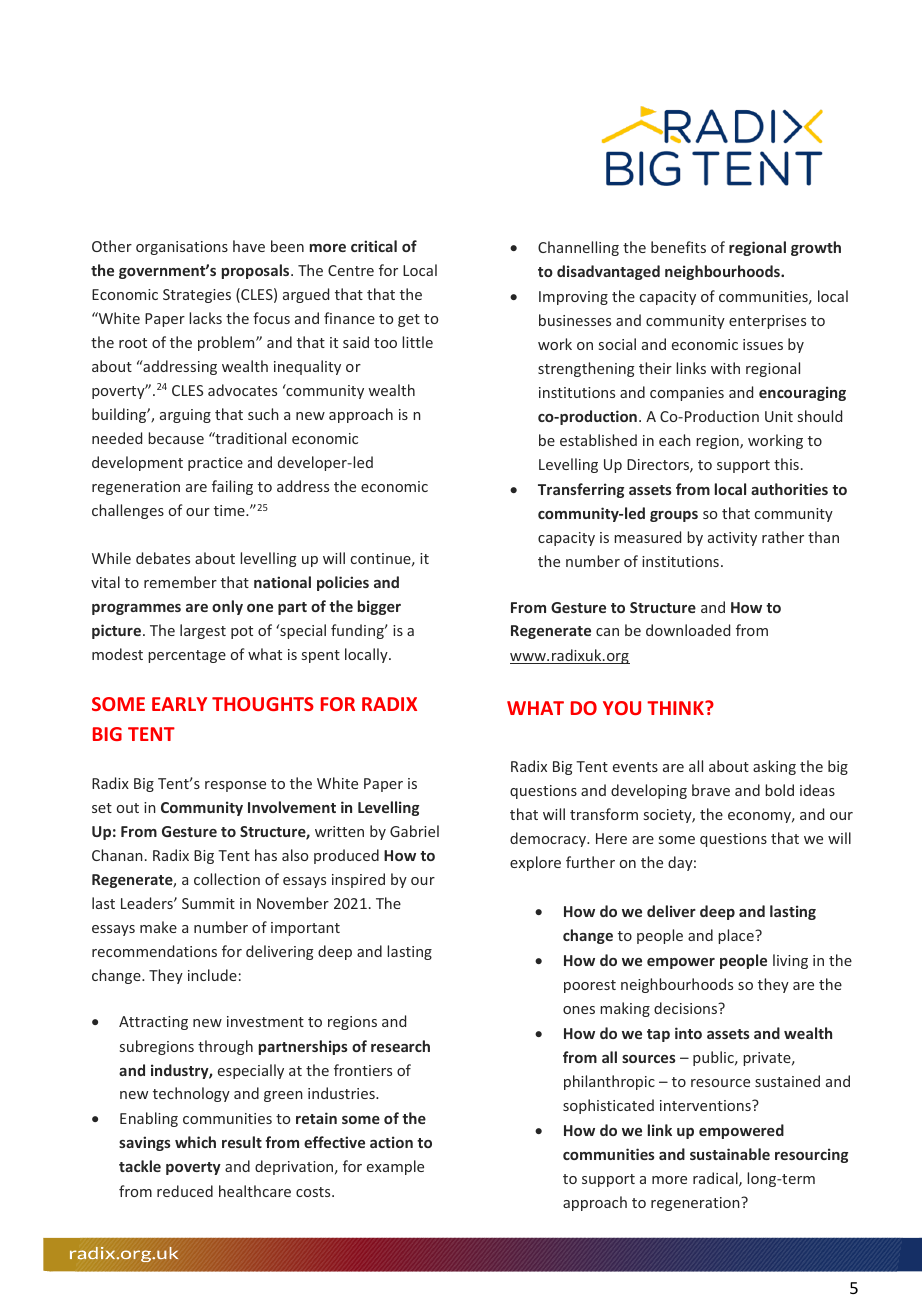  What do you see at coordinates (197, 296) in the image?
I see `Strategies` at bounding box center [197, 296].
